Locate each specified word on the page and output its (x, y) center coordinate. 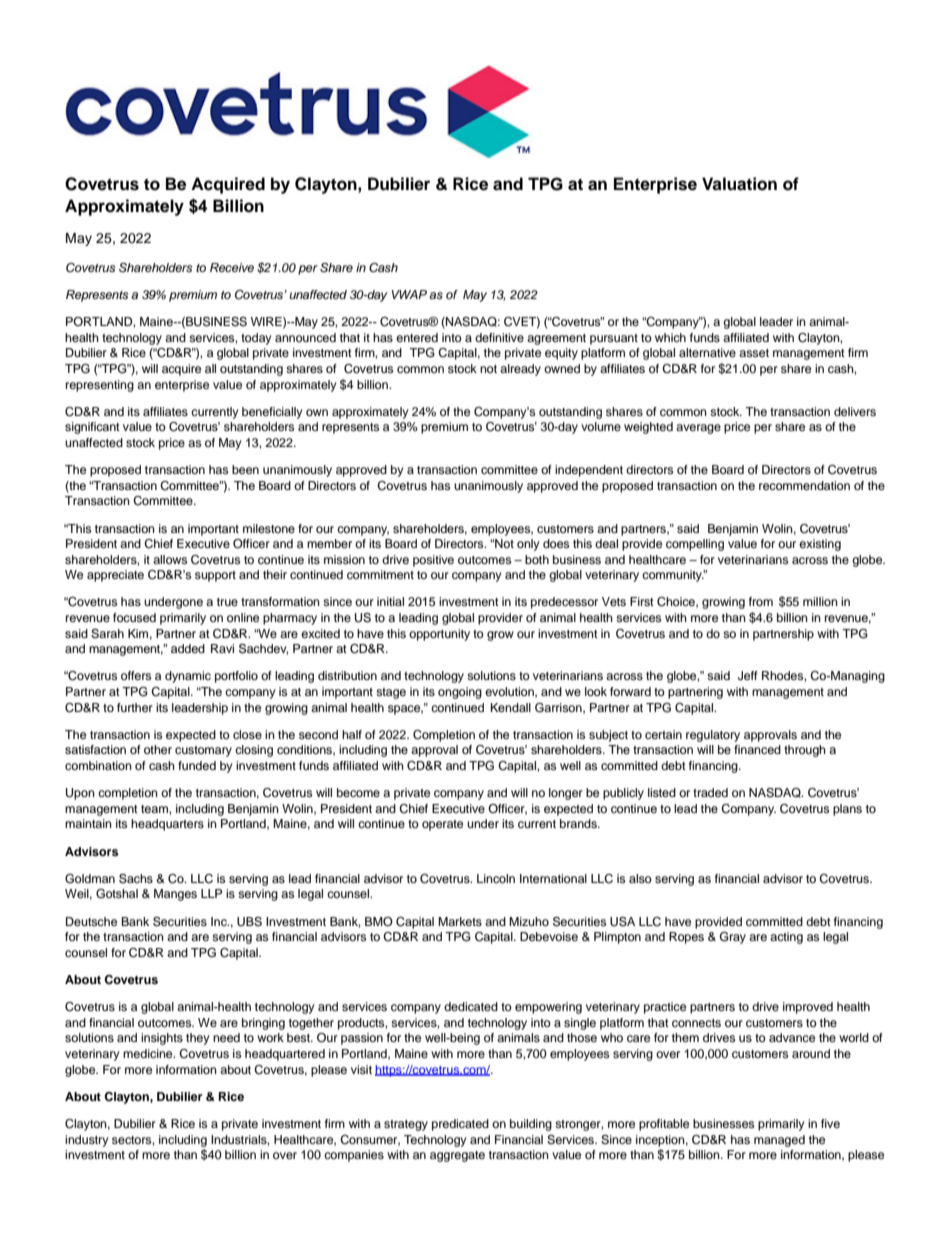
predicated (460, 1125)
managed (779, 1141)
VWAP (409, 294)
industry (87, 1141)
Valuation (739, 184)
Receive (232, 267)
